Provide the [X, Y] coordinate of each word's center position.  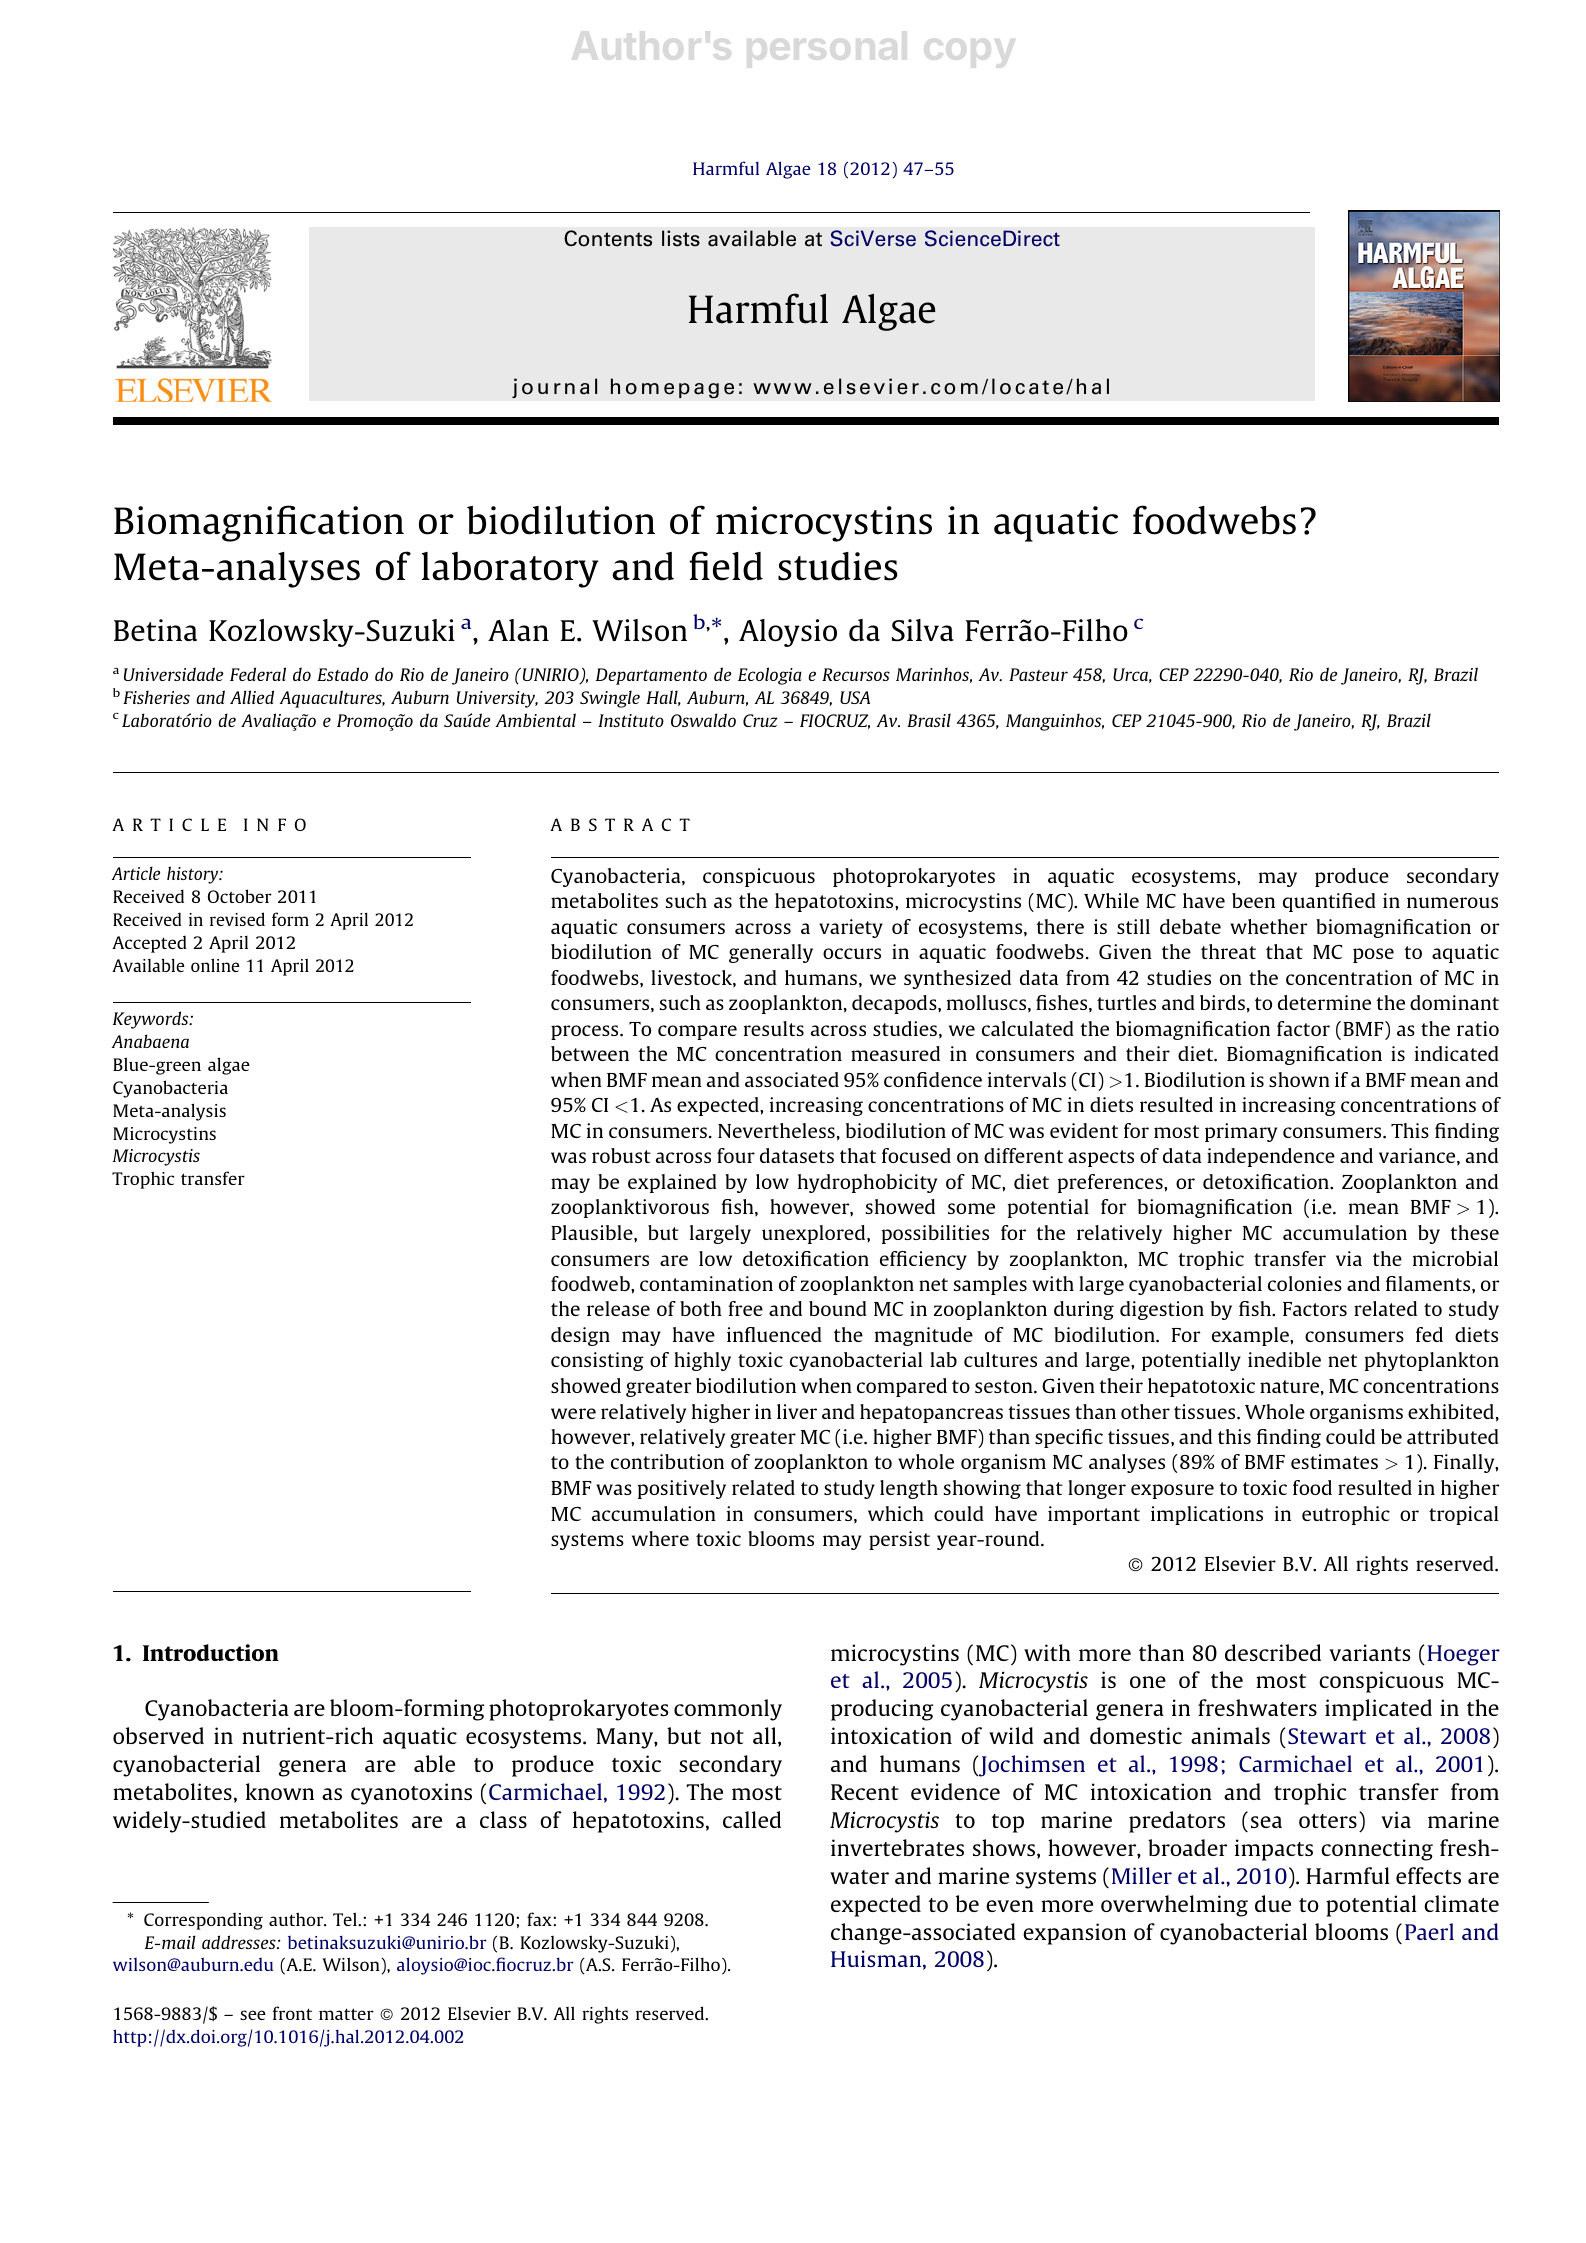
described [1273, 1652]
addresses [240, 1942]
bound [838, 1308]
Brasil [929, 720]
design [580, 1336]
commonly [728, 1710]
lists [681, 238]
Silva [923, 630]
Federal [258, 674]
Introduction [211, 1652]
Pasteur [1038, 674]
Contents [608, 238]
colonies [1305, 1283]
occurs [852, 953]
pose [1373, 955]
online [215, 965]
